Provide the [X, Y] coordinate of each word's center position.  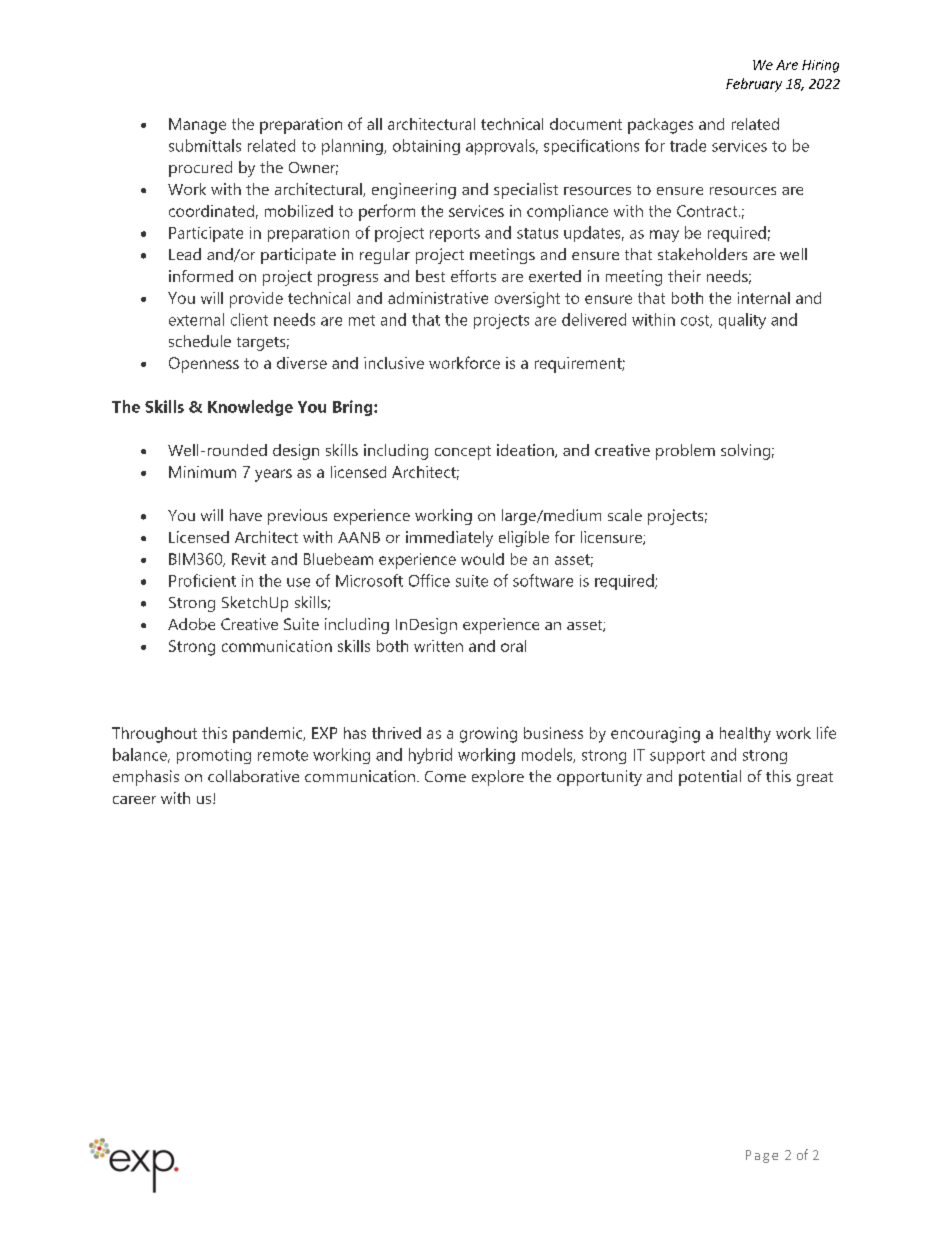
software [543, 580]
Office [429, 580]
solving [745, 452]
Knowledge [250, 408]
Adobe [191, 624]
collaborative [253, 776]
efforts [473, 276]
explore [498, 778]
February [754, 85]
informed [201, 276]
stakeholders [702, 254]
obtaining [426, 147]
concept [463, 453]
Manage [197, 126]
